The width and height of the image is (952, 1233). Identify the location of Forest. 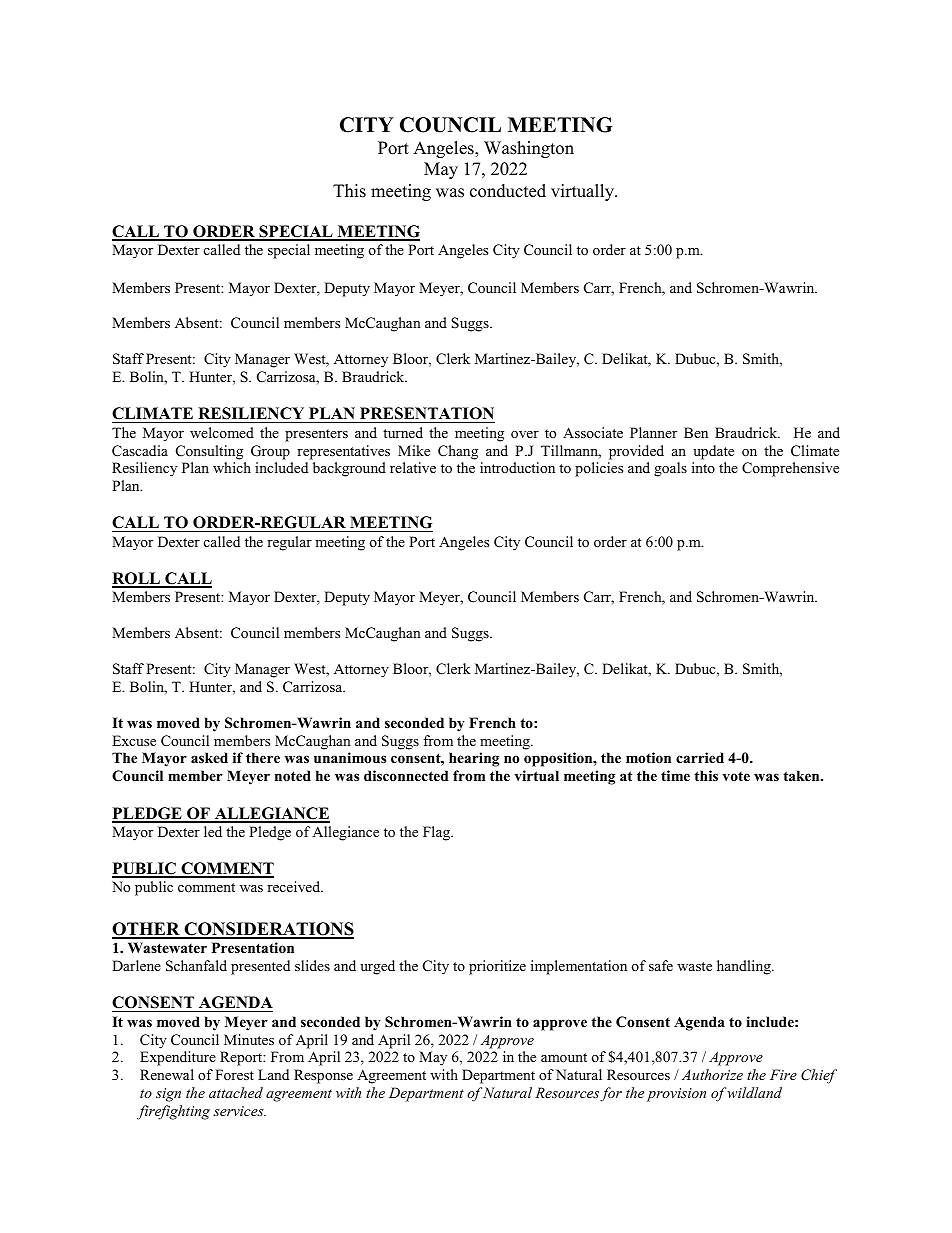
(234, 1074).
